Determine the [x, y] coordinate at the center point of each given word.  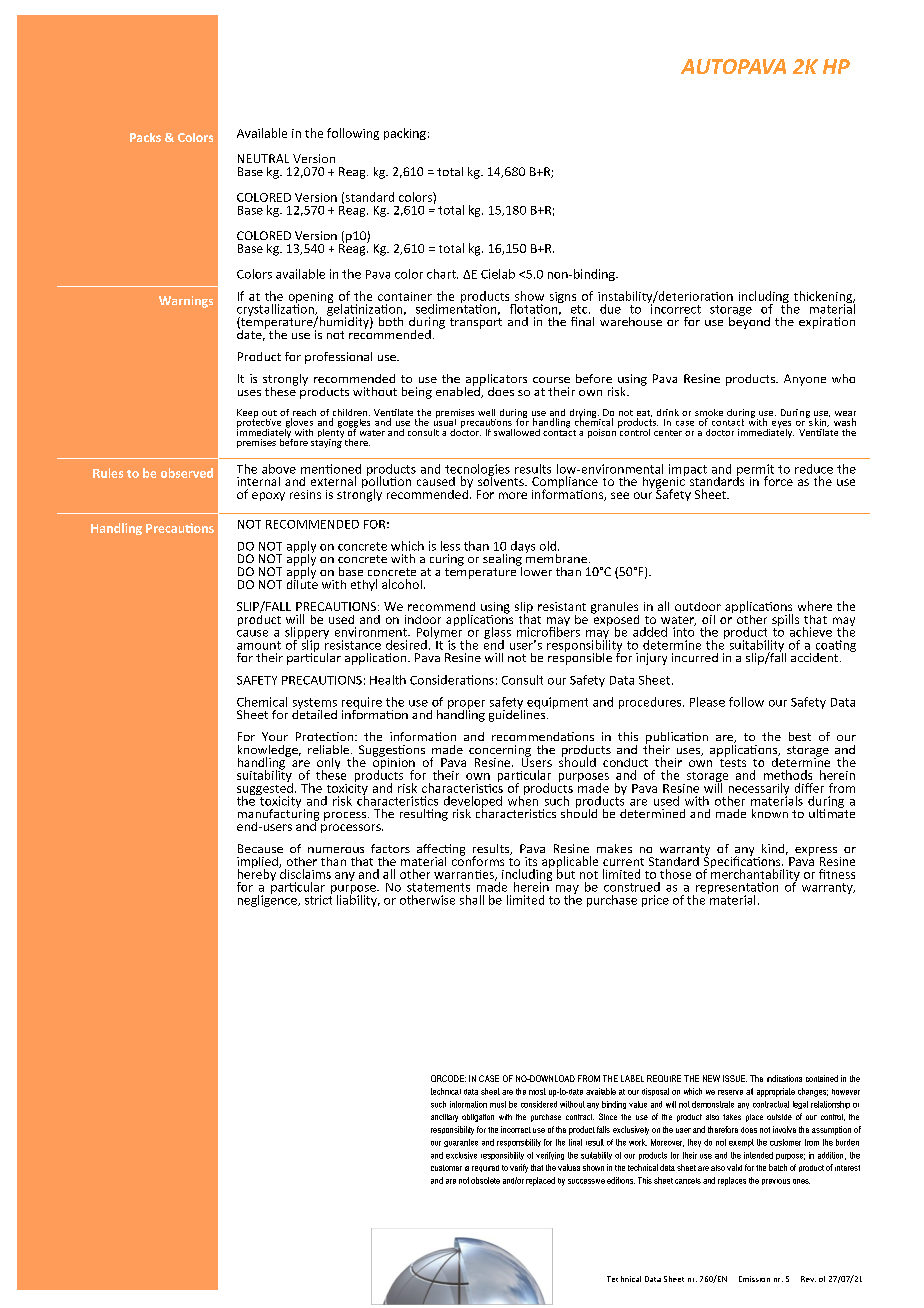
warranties [465, 875]
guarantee [461, 1143]
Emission [754, 1279]
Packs [145, 137]
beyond [749, 321]
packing [405, 134]
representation [737, 889]
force [778, 481]
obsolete [485, 1180]
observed [187, 473]
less [450, 546]
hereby [257, 875]
